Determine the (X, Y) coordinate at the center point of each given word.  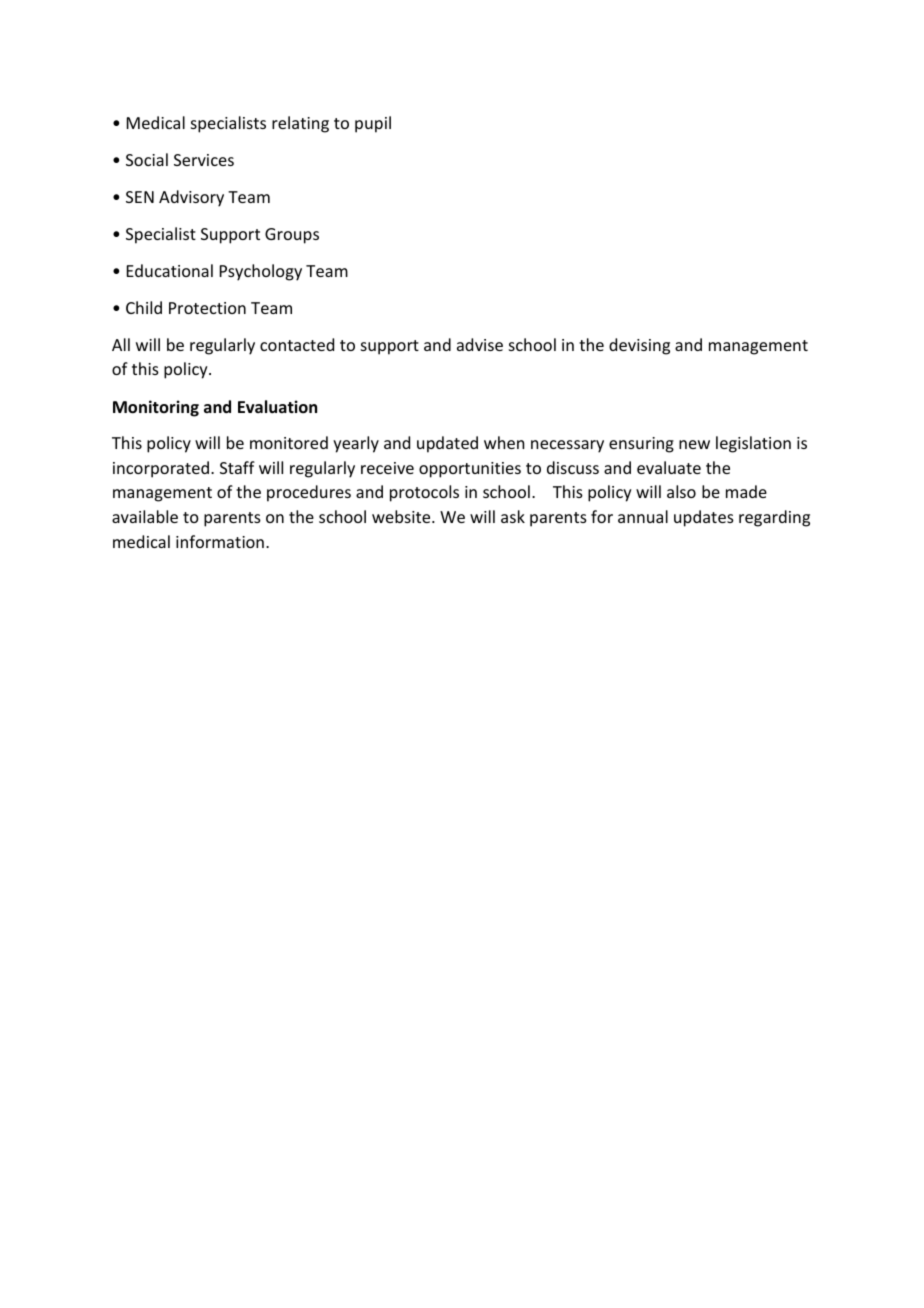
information (220, 541)
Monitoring (156, 408)
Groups (292, 236)
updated (447, 444)
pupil (373, 124)
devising (639, 346)
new (694, 444)
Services (204, 160)
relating (300, 124)
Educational (170, 270)
